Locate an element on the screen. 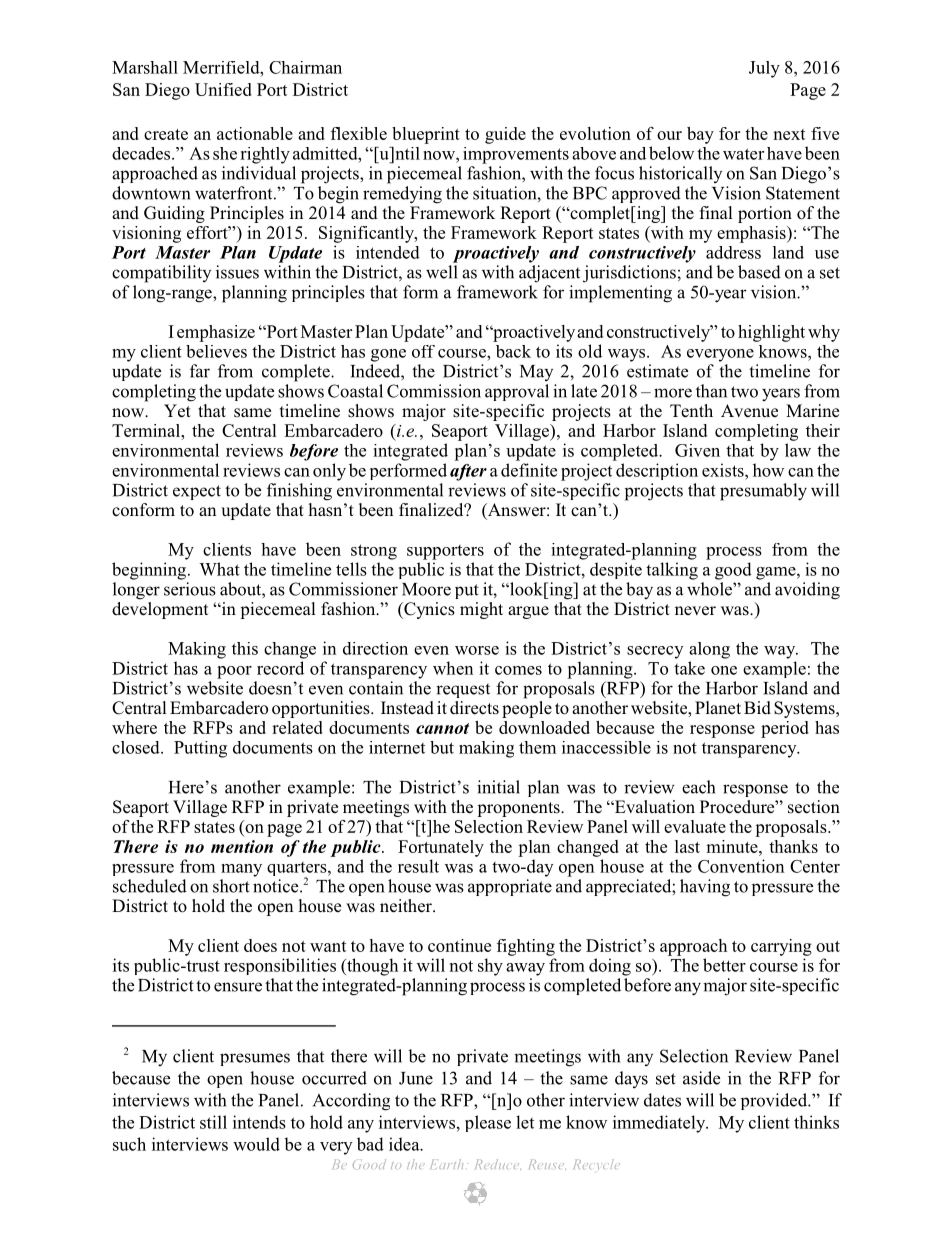 This screenshot has height=1233, width=952. July is located at coordinates (764, 69).
